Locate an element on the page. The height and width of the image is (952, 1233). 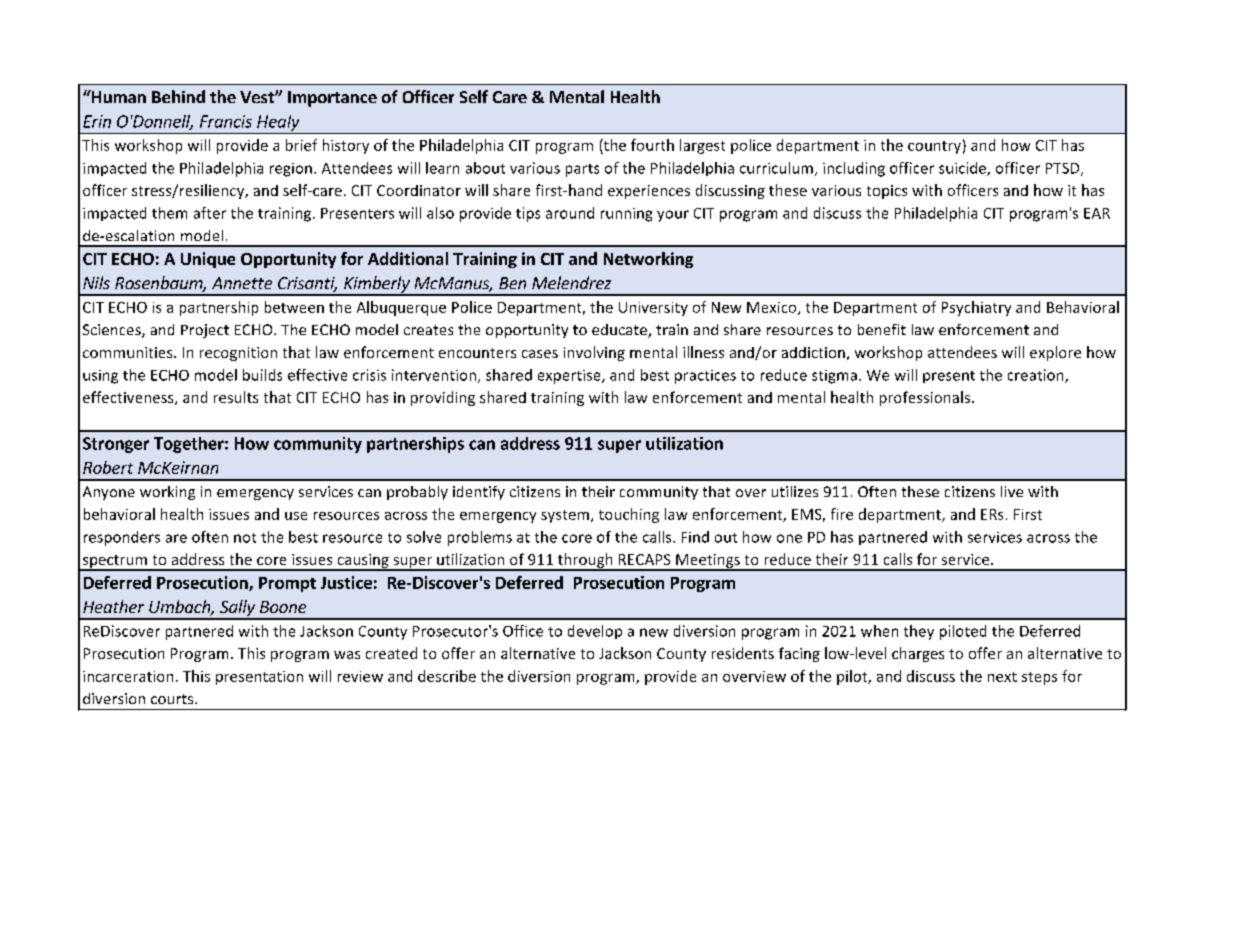
courts is located at coordinates (173, 699).
